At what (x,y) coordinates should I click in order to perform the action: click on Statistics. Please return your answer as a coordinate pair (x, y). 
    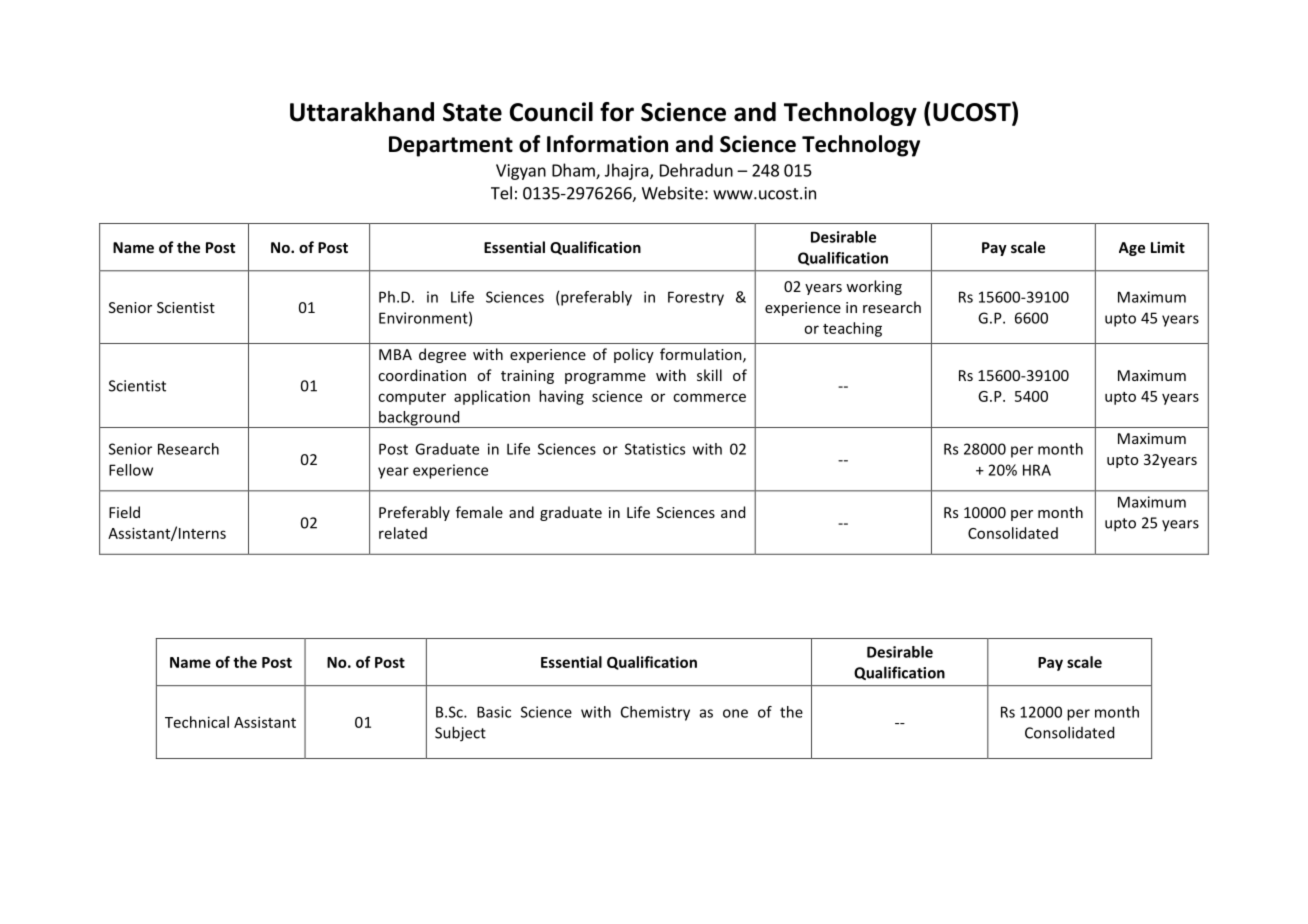
    Looking at the image, I should click on (655, 449).
